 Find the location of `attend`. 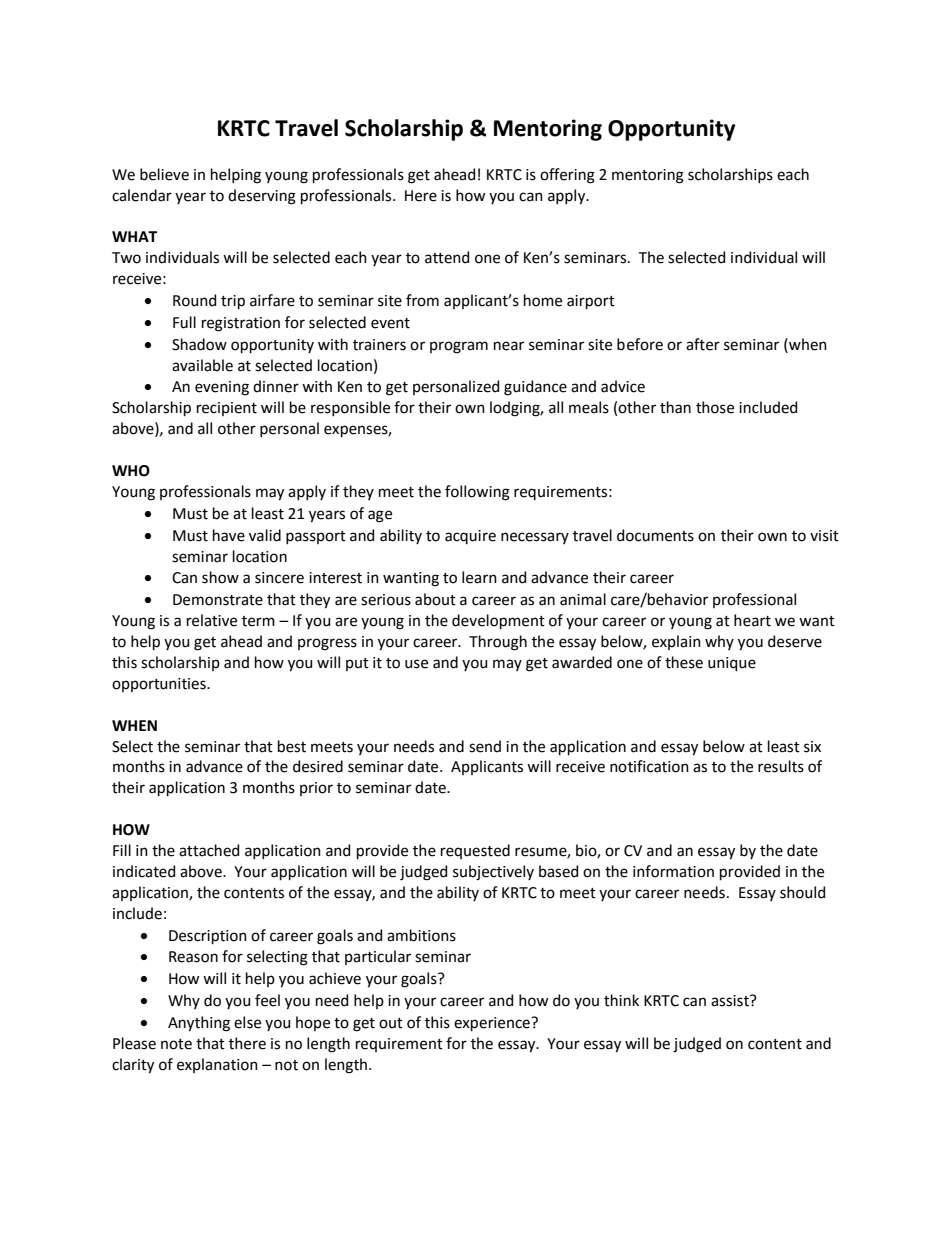

attend is located at coordinates (447, 257).
